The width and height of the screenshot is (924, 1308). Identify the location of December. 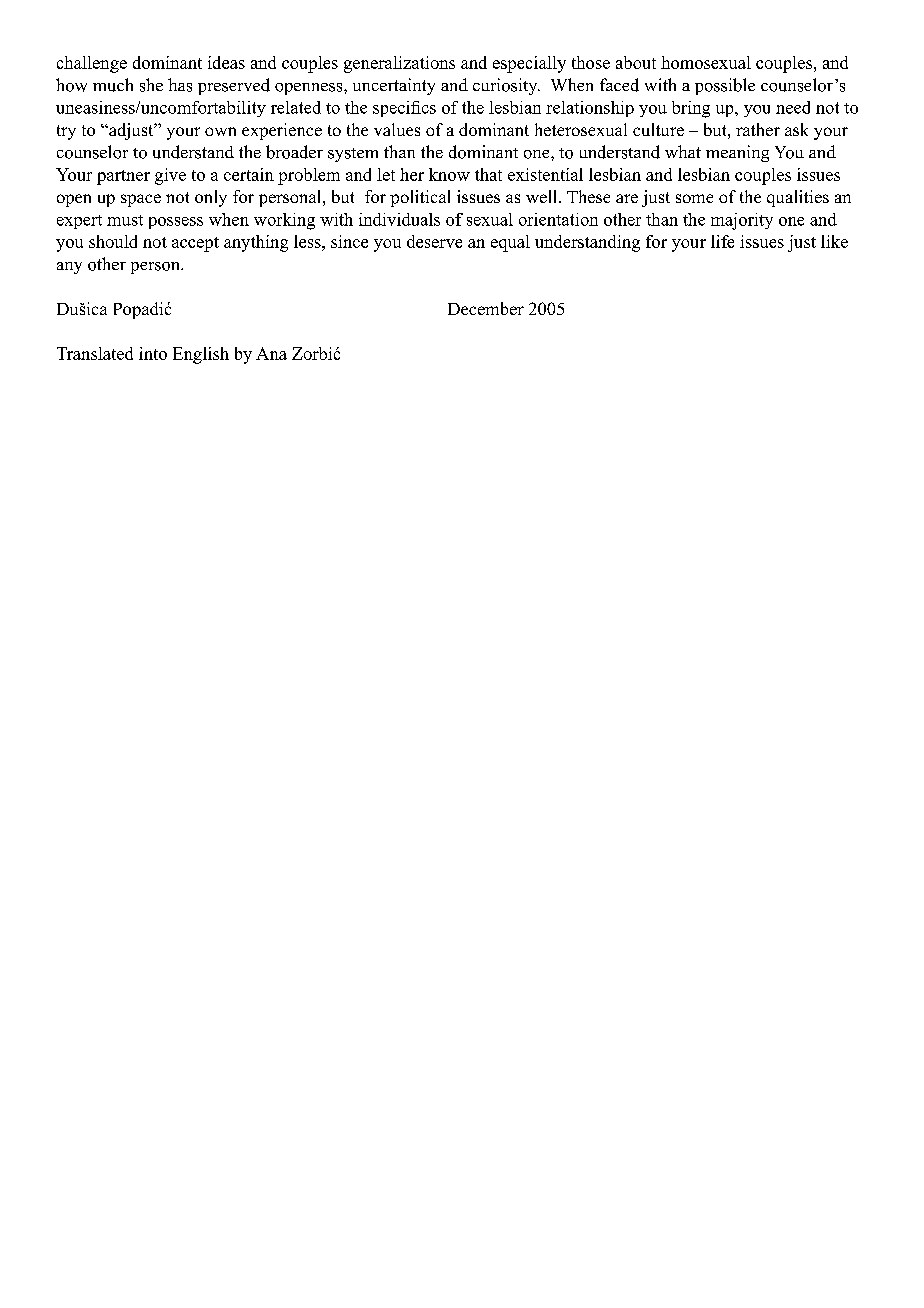
(486, 308).
